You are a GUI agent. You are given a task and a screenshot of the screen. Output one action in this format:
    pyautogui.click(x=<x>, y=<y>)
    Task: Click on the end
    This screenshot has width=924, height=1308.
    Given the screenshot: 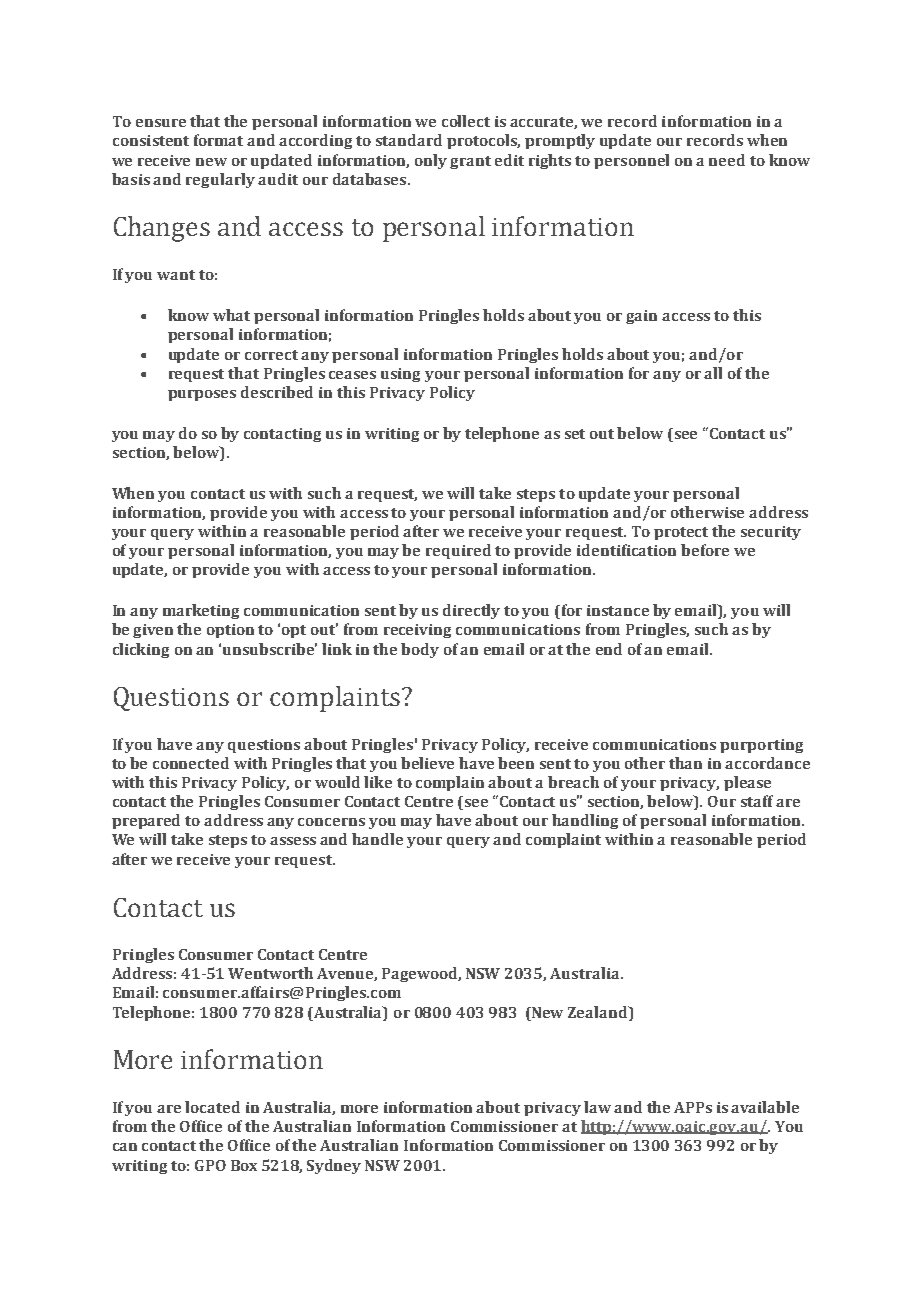 What is the action you would take?
    pyautogui.click(x=609, y=649)
